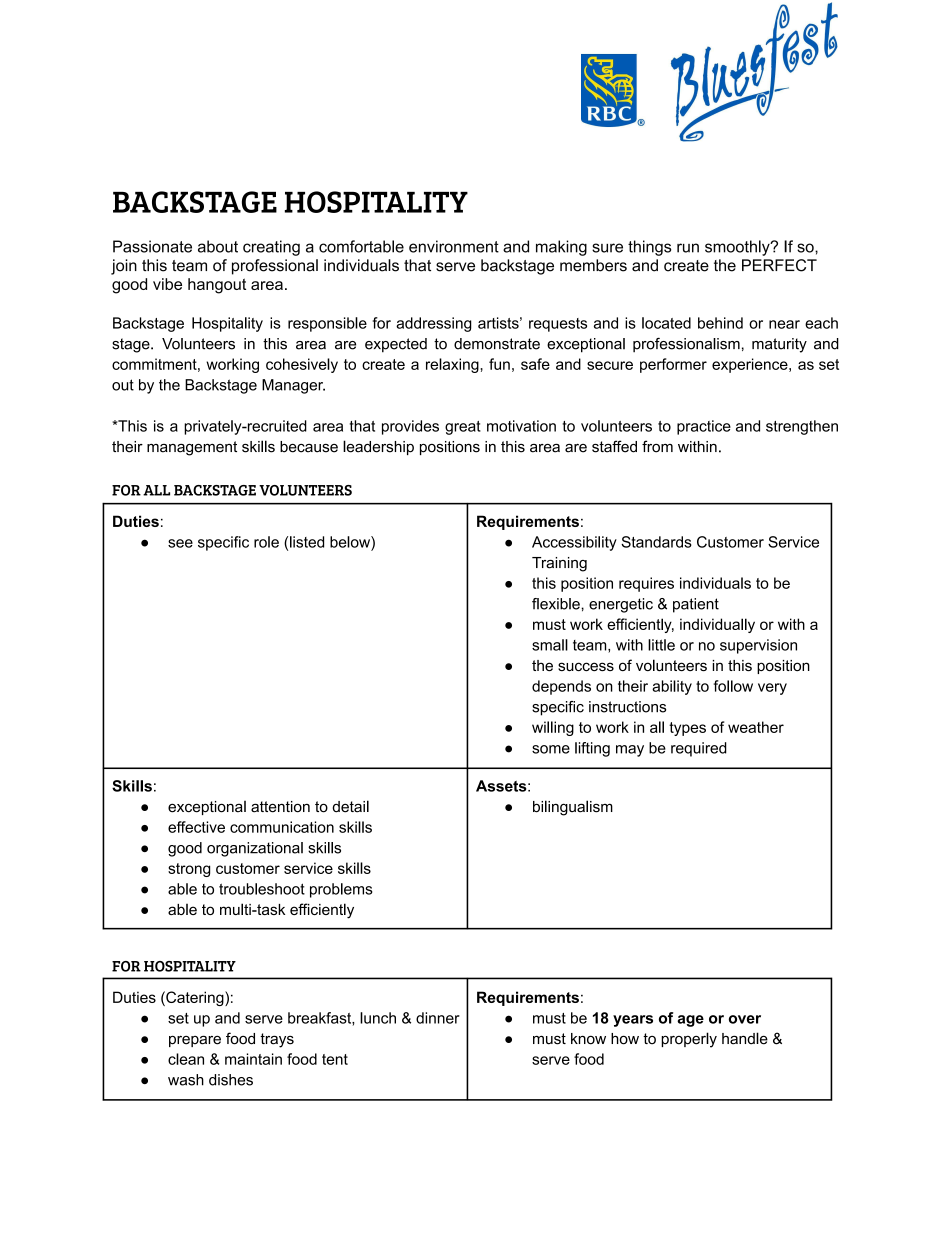 The width and height of the screenshot is (952, 1233). What do you see at coordinates (551, 749) in the screenshot?
I see `some` at bounding box center [551, 749].
